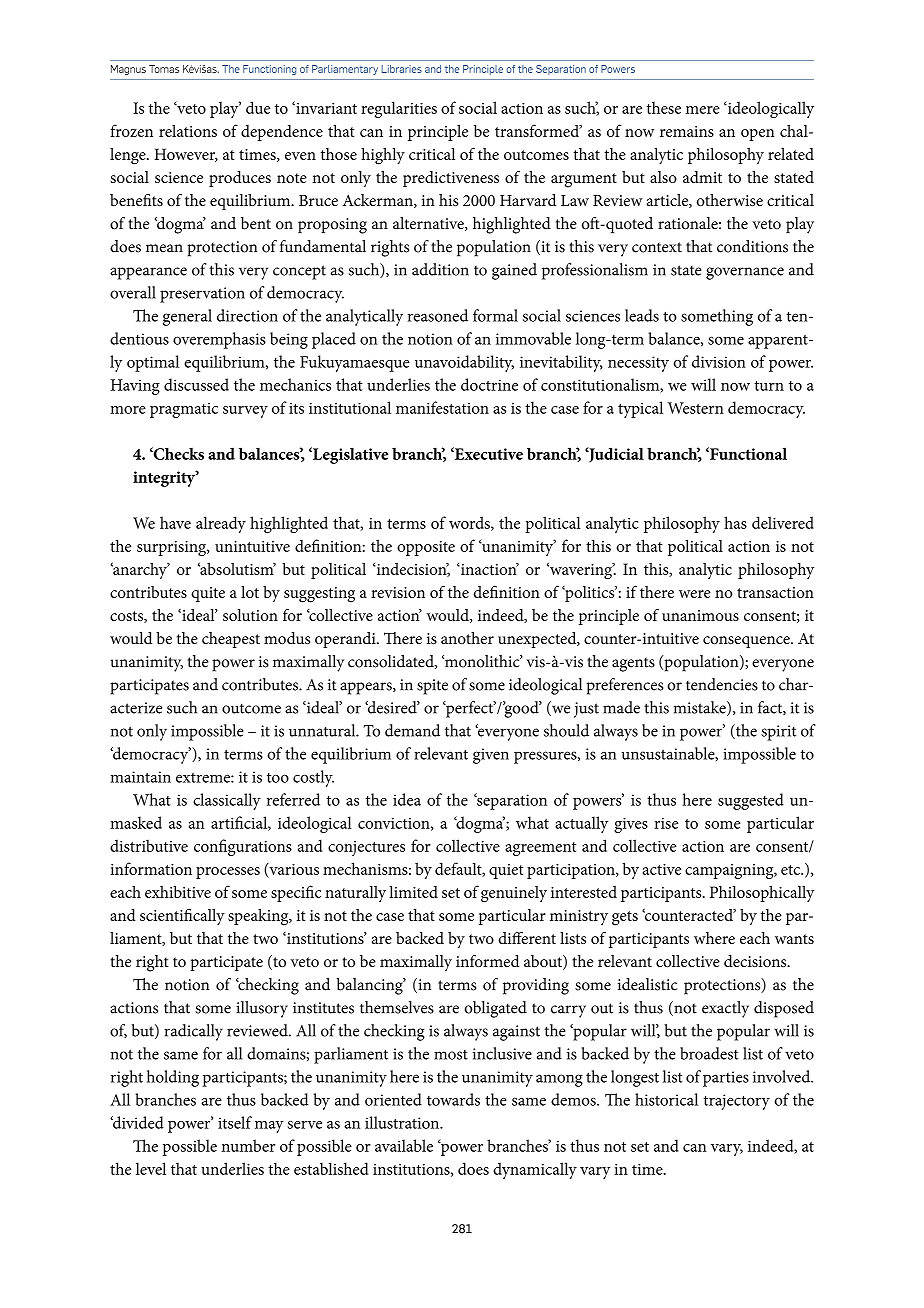 The width and height of the page is (924, 1308). Describe the element at coordinates (467, 638) in the page. I see `another` at that location.
